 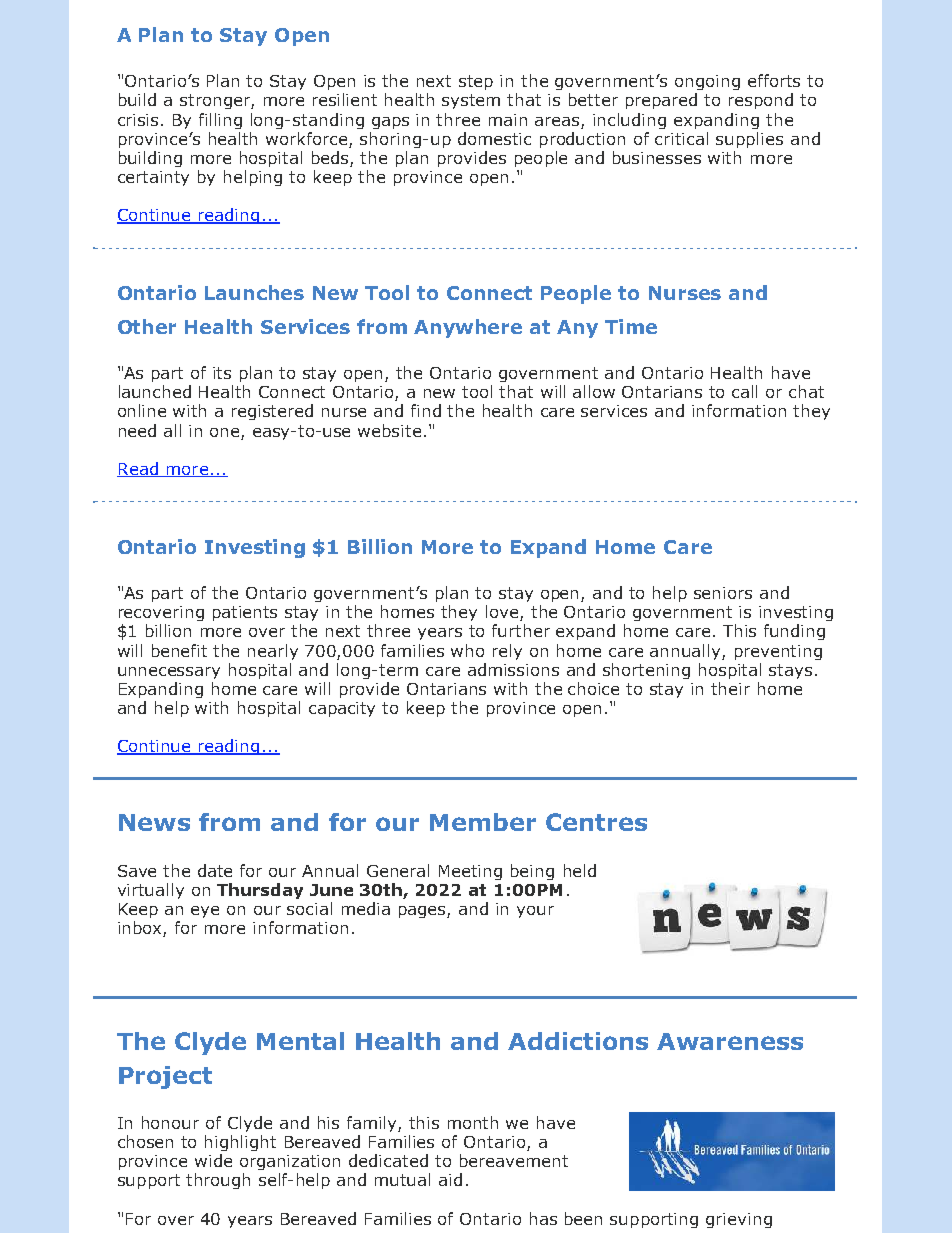 I want to click on patients, so click(x=245, y=613).
